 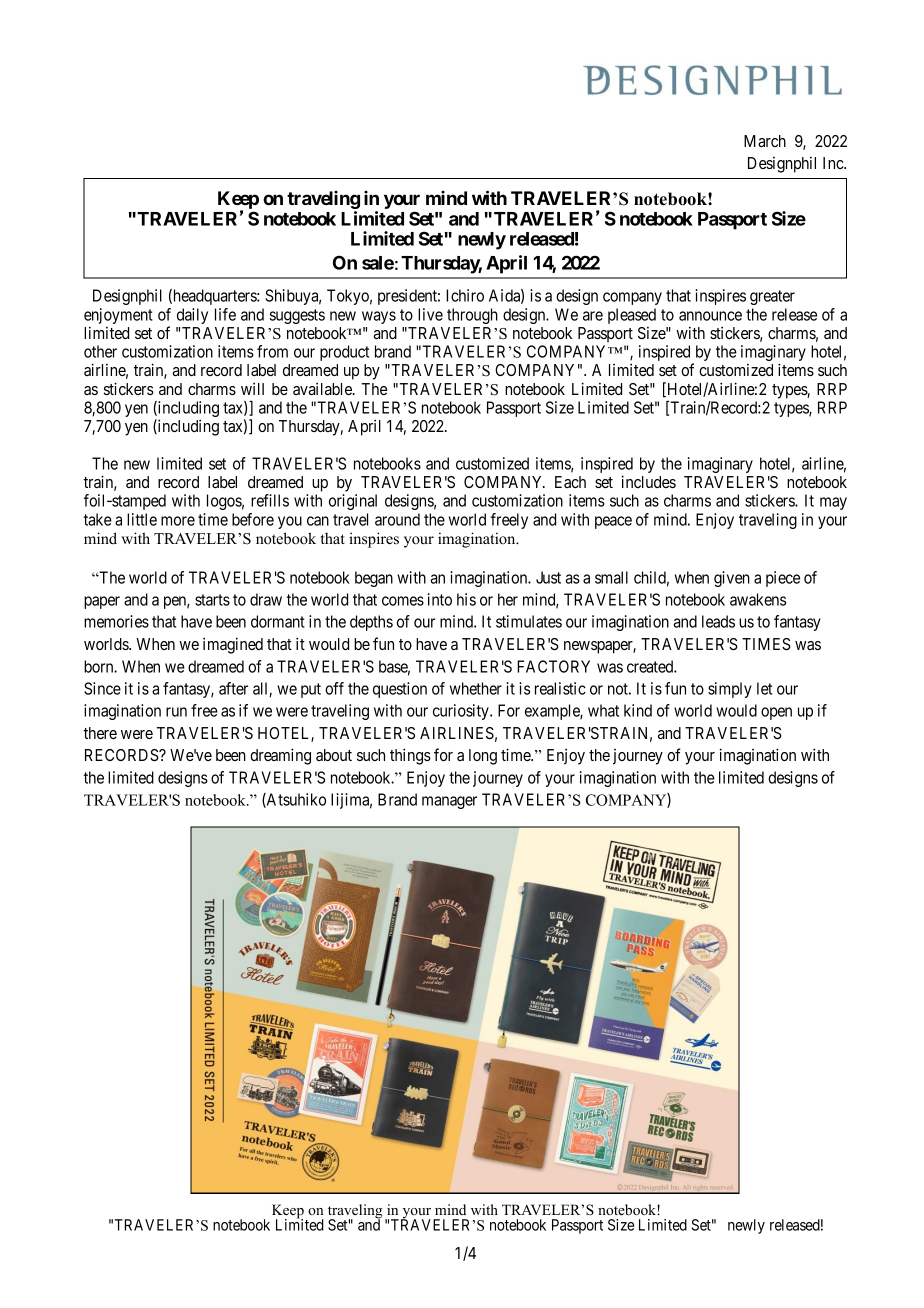 What do you see at coordinates (280, 756) in the image?
I see `dreaming` at bounding box center [280, 756].
